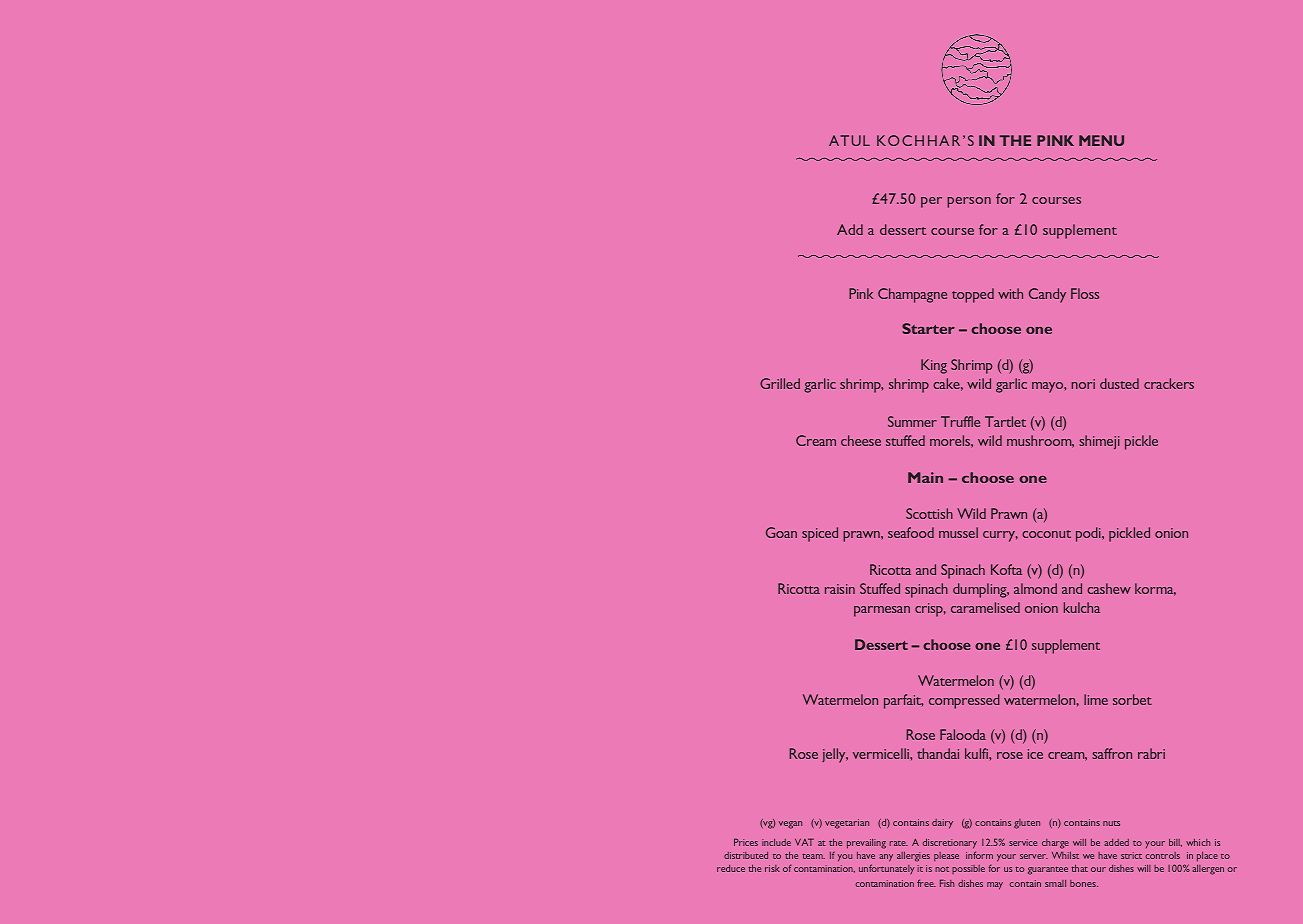 The height and width of the screenshot is (924, 1303). What do you see at coordinates (1089, 534) in the screenshot?
I see `podi` at bounding box center [1089, 534].
